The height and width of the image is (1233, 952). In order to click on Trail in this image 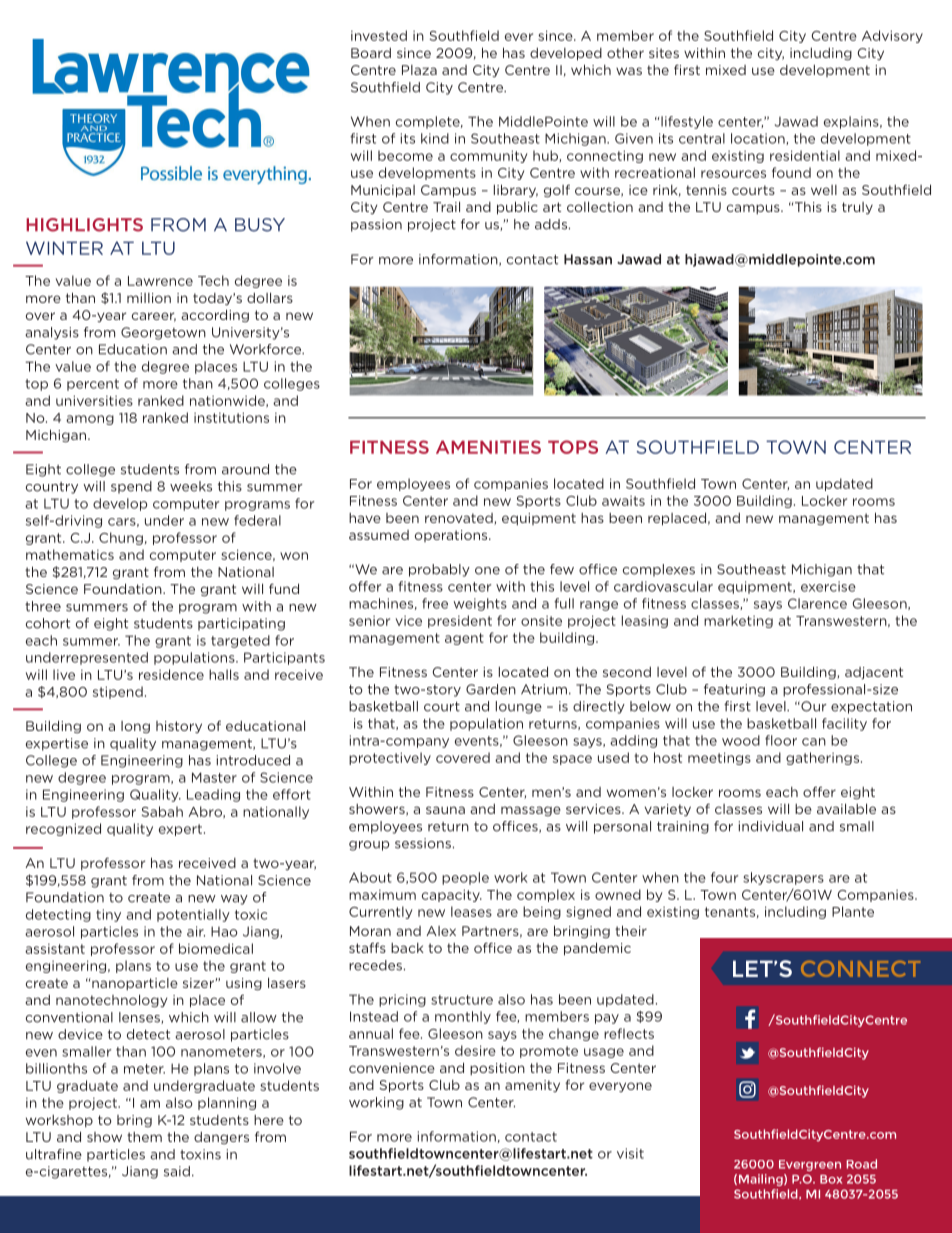, I will do `click(446, 206)`.
